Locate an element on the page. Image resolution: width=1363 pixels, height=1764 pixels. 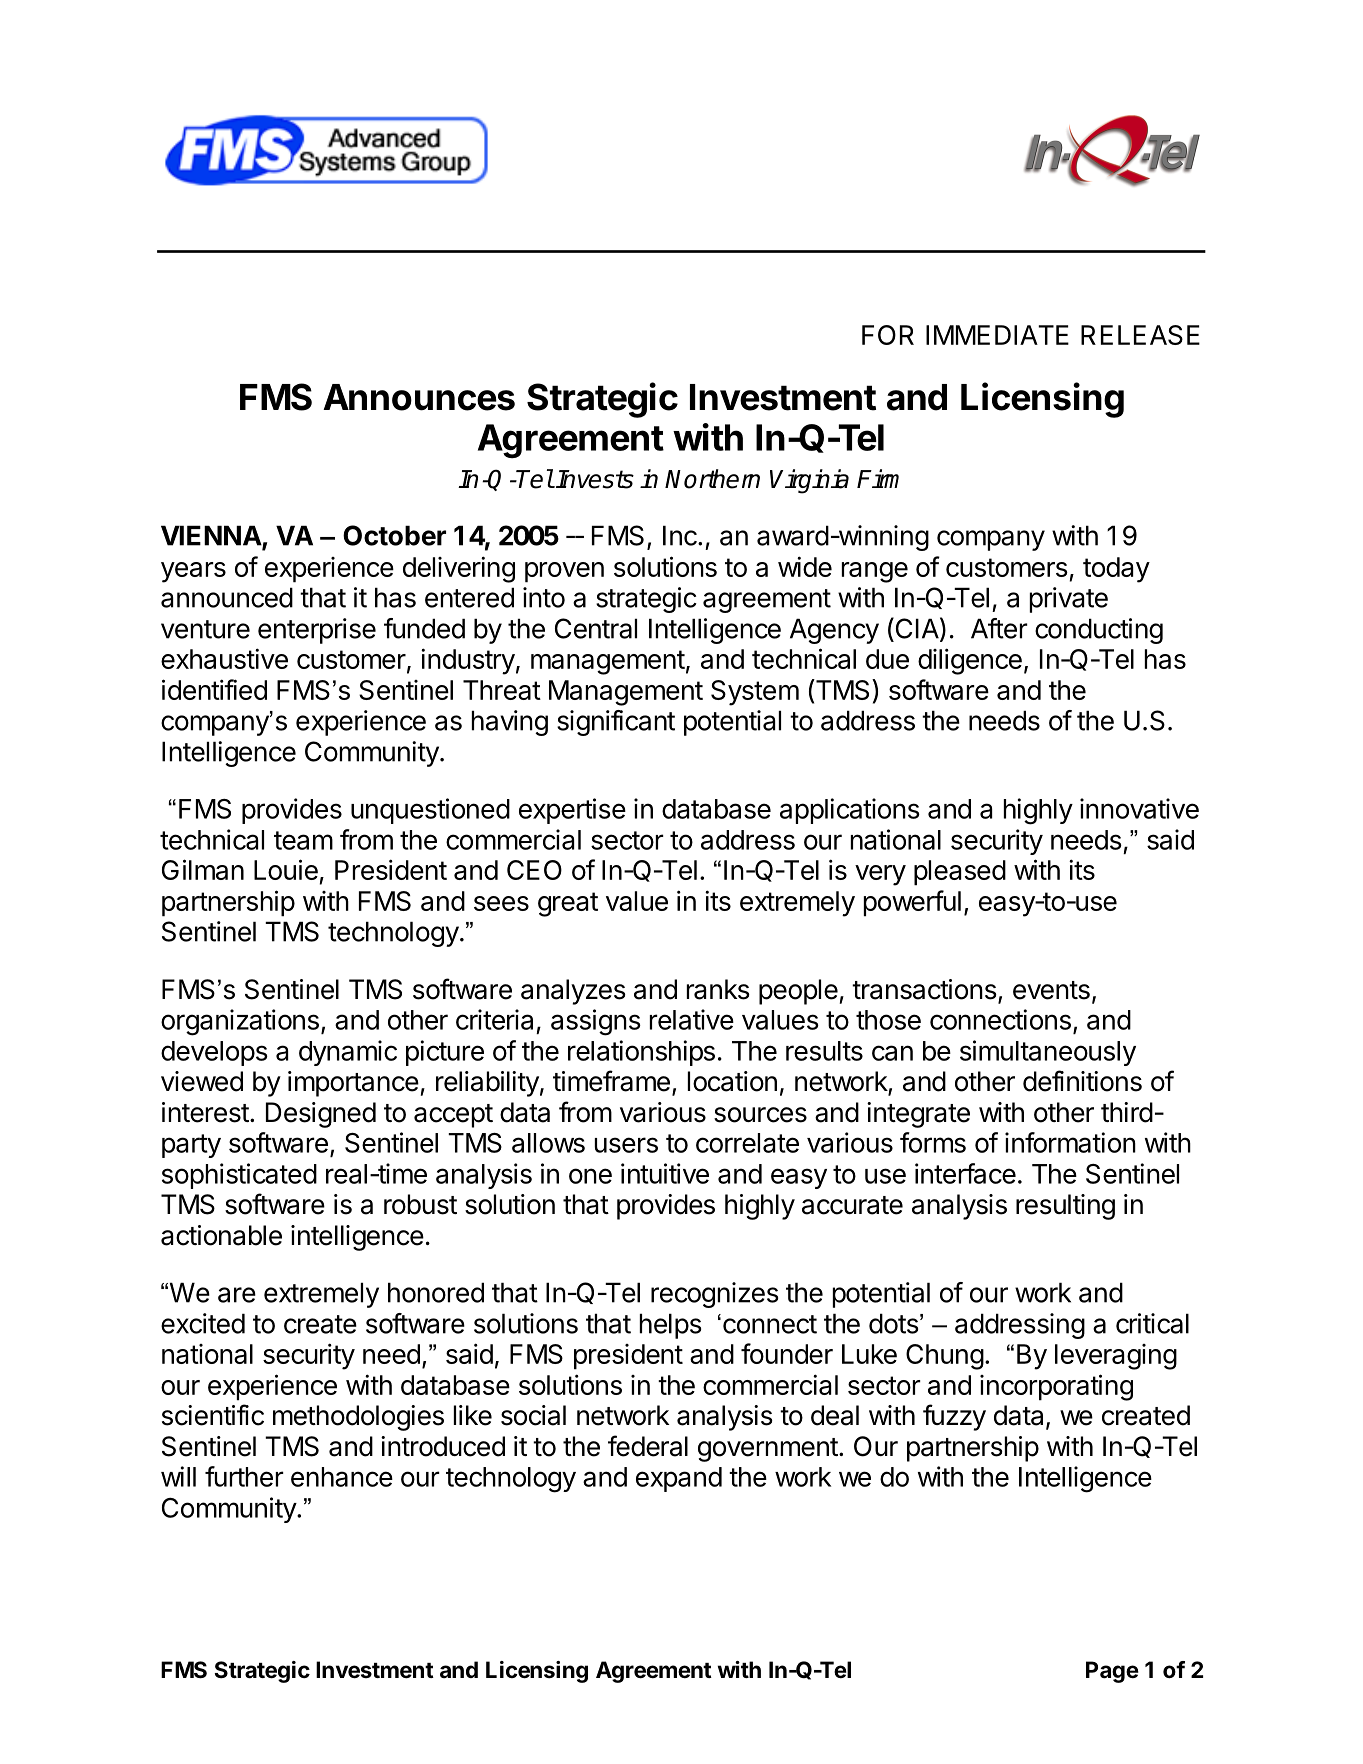
enhance is located at coordinates (342, 1477).
